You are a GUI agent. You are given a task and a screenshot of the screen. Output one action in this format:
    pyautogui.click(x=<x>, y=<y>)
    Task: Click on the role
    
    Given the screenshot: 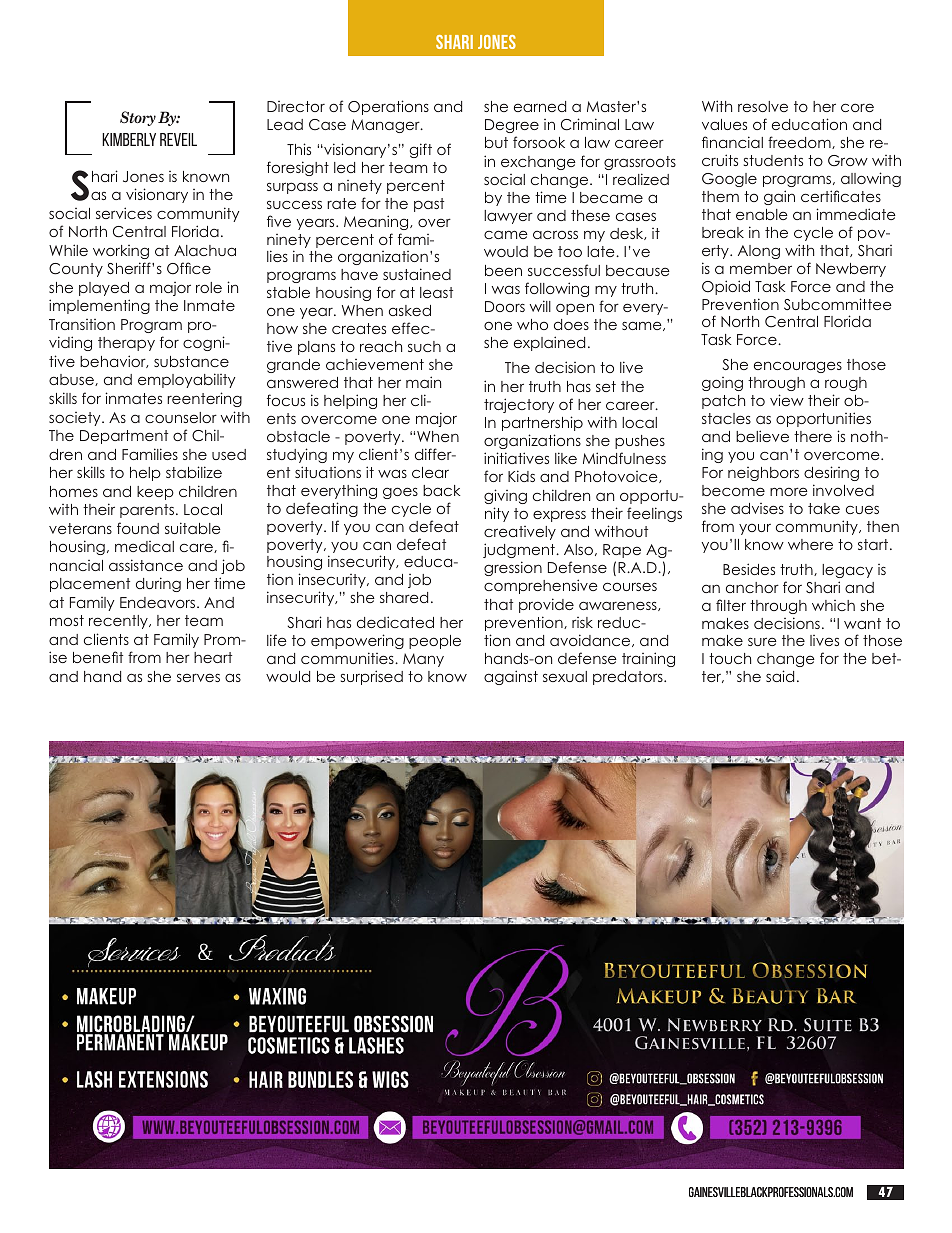 What is the action you would take?
    pyautogui.click(x=209, y=287)
